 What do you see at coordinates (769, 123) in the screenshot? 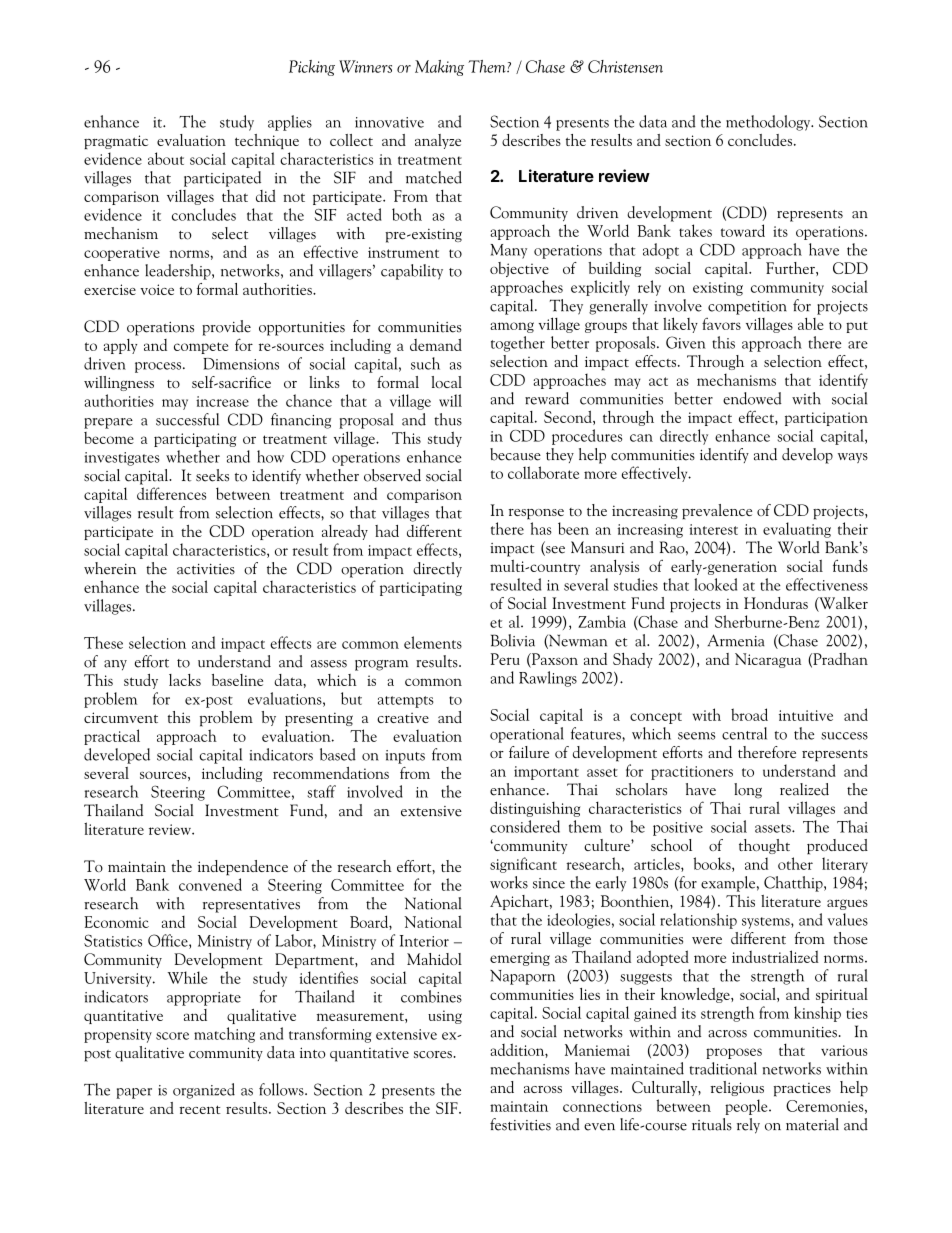
I see `methodology` at bounding box center [769, 123].
